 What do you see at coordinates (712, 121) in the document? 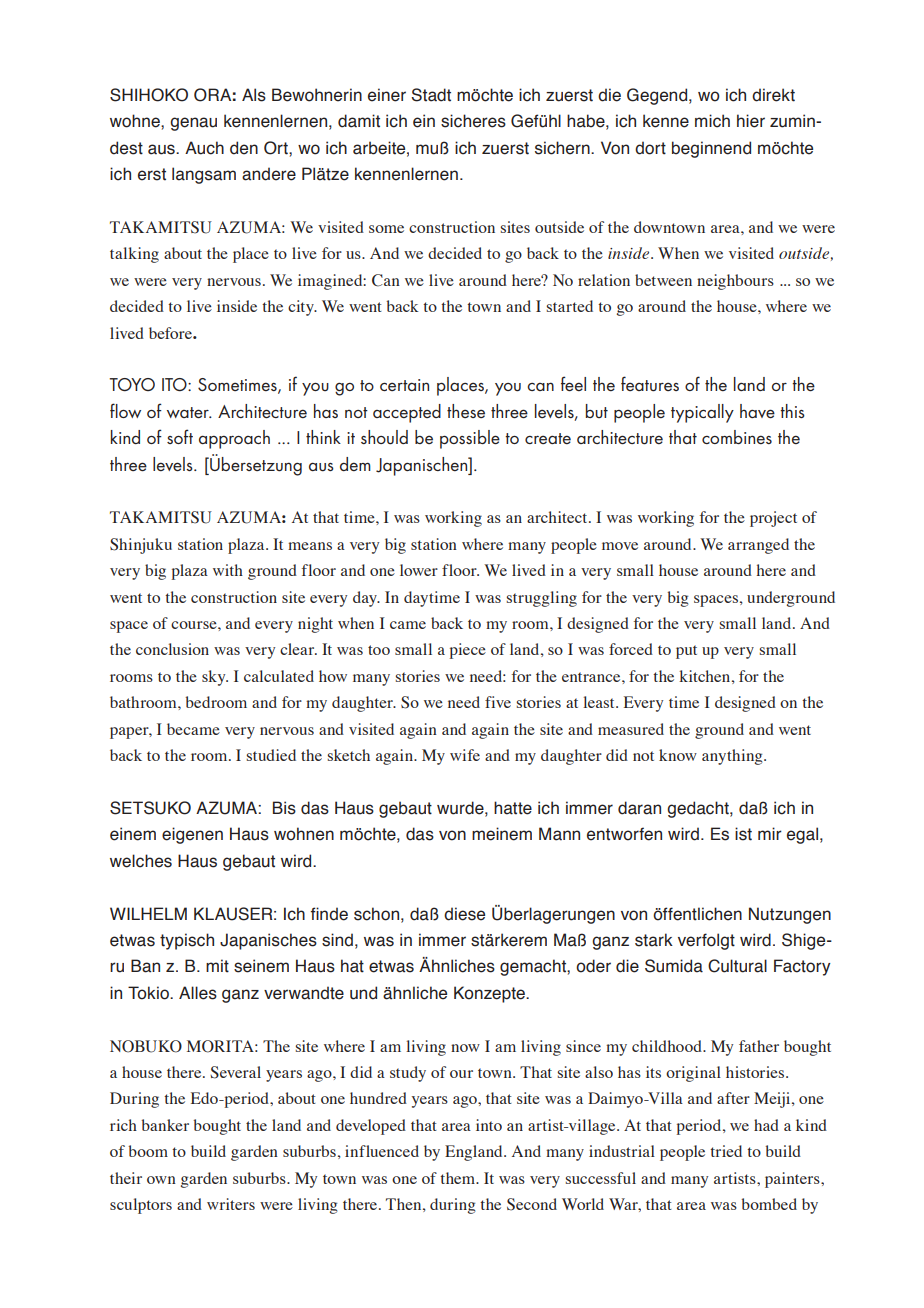
I see `mich` at bounding box center [712, 121].
